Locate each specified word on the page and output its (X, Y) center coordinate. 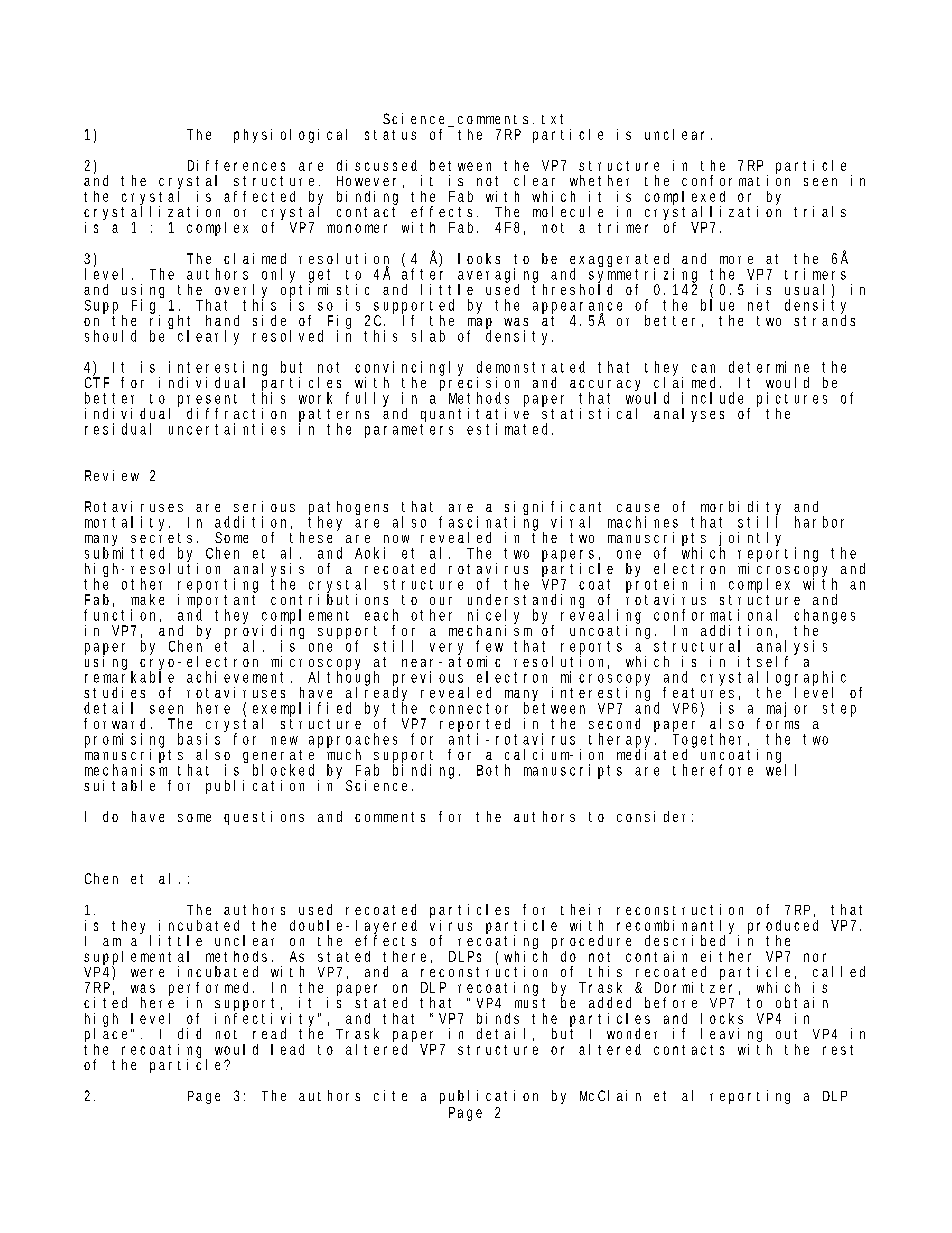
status (390, 135)
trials (820, 211)
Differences (236, 165)
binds (498, 1018)
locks (722, 1018)
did (189, 1033)
